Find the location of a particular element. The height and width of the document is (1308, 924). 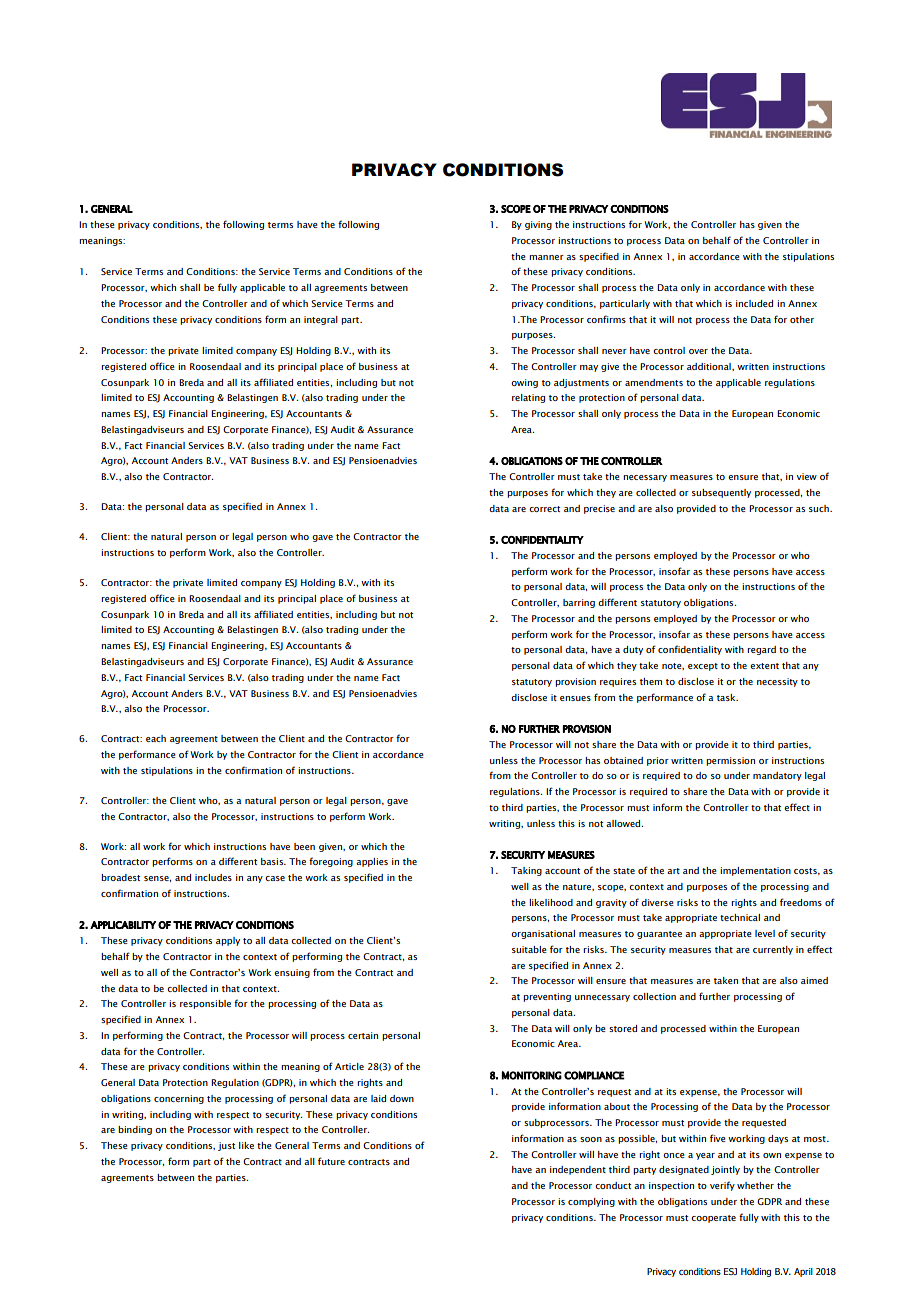

each is located at coordinates (156, 738).
